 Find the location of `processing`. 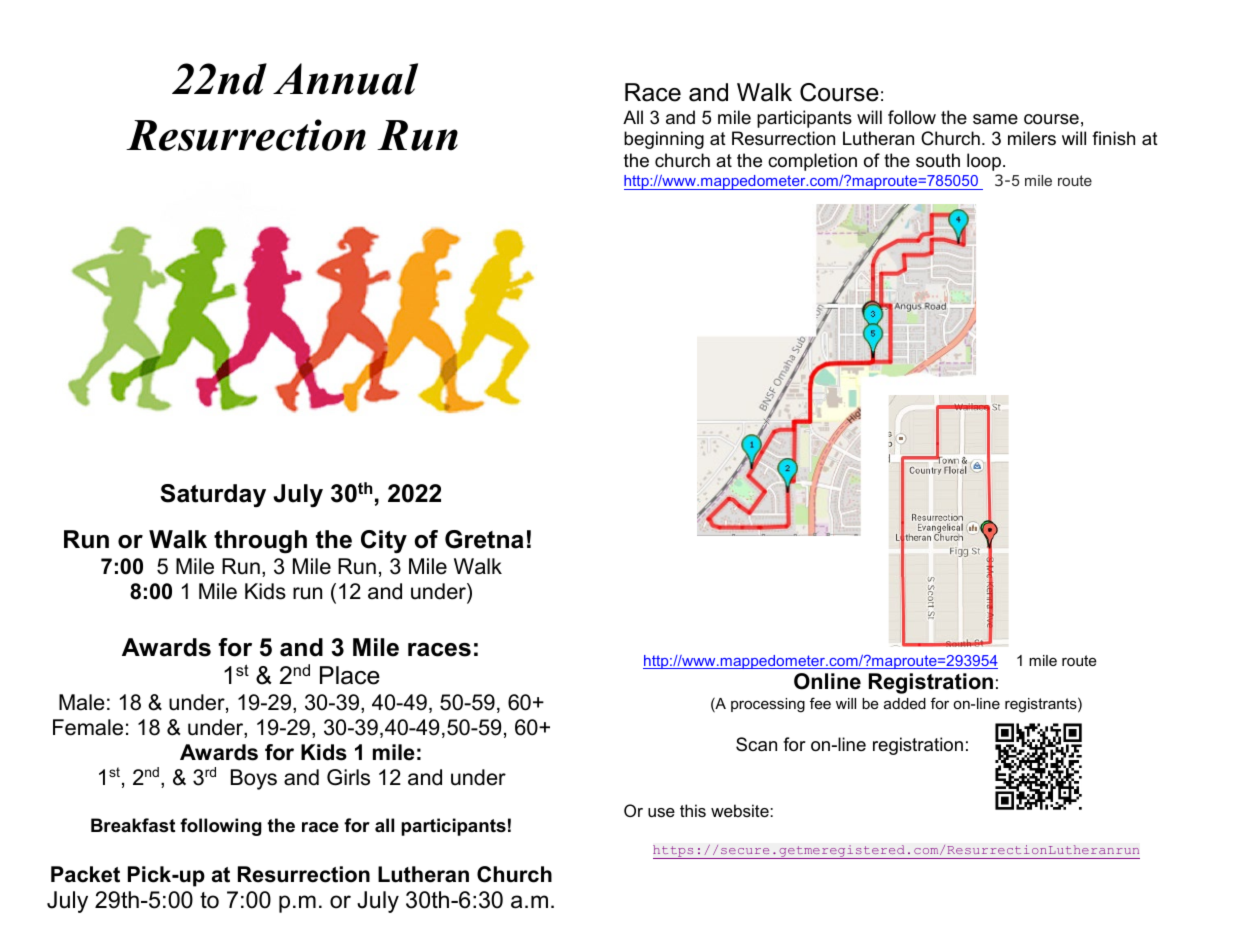

processing is located at coordinates (768, 705).
